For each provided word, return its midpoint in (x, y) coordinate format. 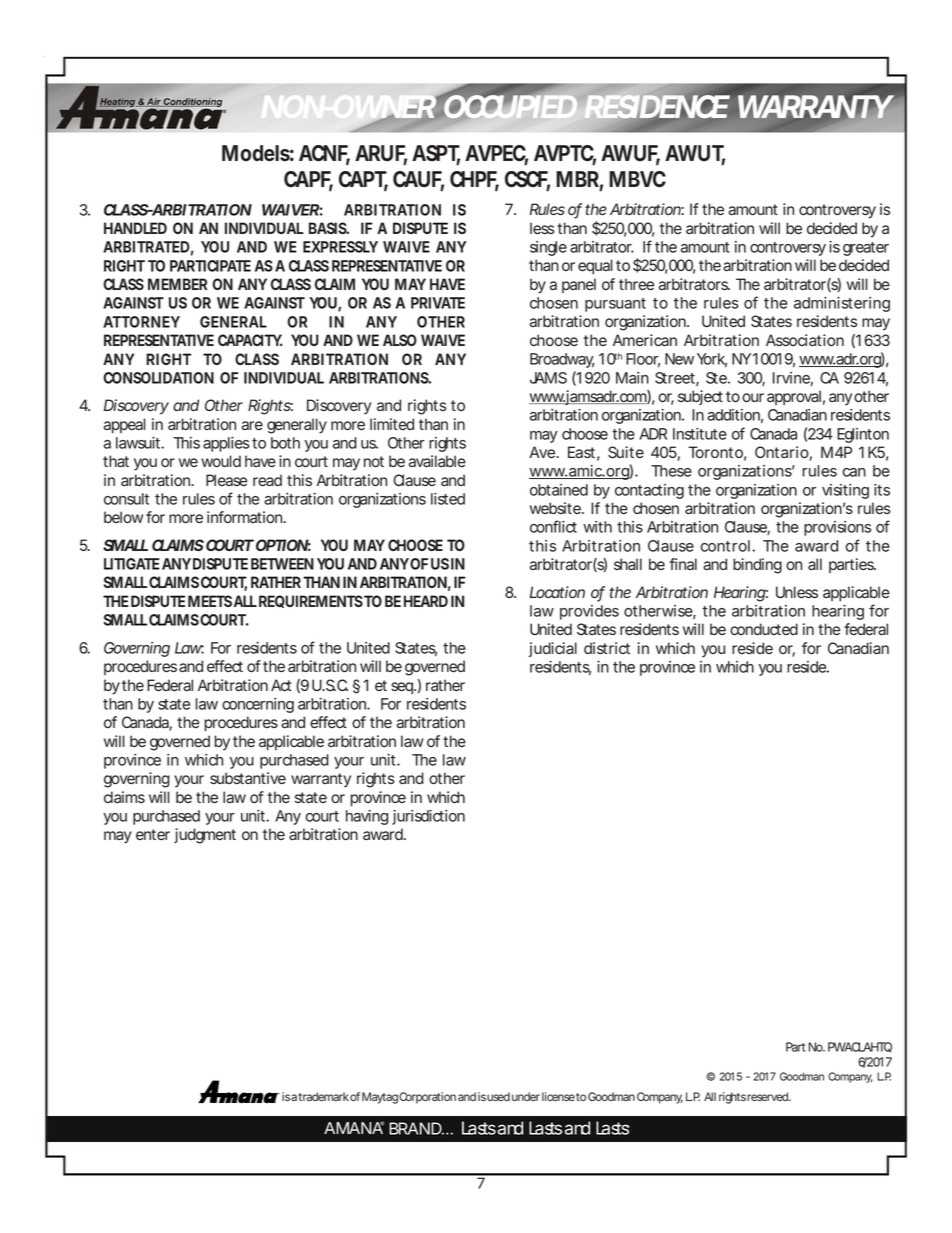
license (558, 1096)
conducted (764, 629)
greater (866, 249)
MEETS (210, 601)
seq (403, 688)
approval (794, 397)
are (252, 425)
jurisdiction (428, 817)
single (548, 248)
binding (757, 566)
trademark (323, 1096)
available (437, 461)
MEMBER (177, 284)
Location (557, 592)
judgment (205, 836)
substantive (248, 778)
